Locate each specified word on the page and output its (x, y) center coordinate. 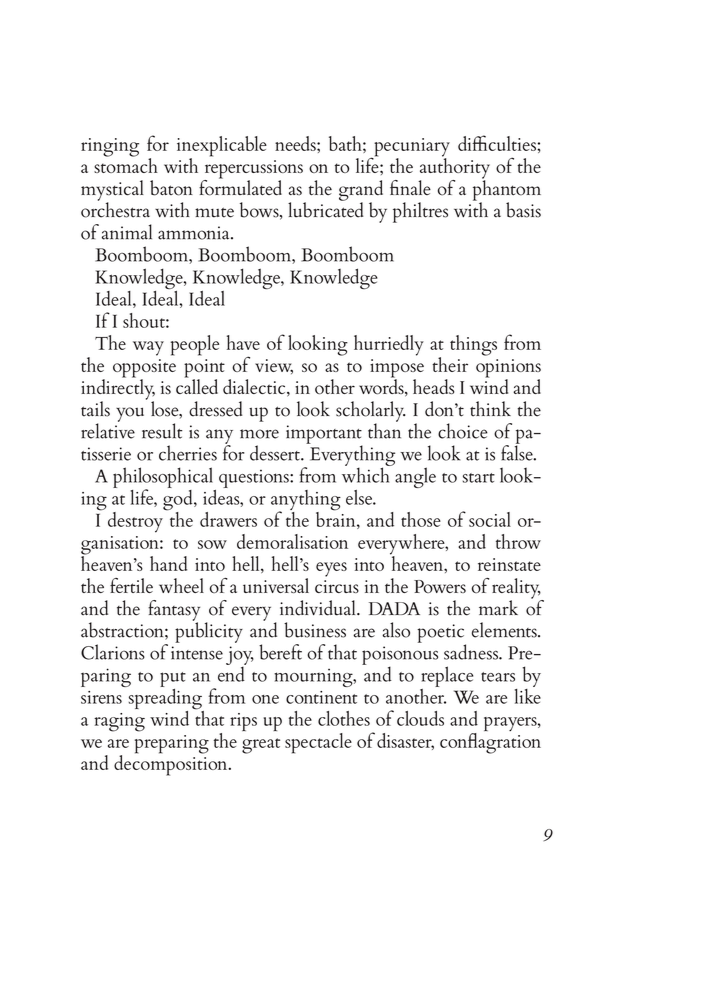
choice (463, 431)
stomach (126, 164)
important (324, 435)
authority (454, 168)
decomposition (172, 764)
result (162, 431)
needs (296, 143)
